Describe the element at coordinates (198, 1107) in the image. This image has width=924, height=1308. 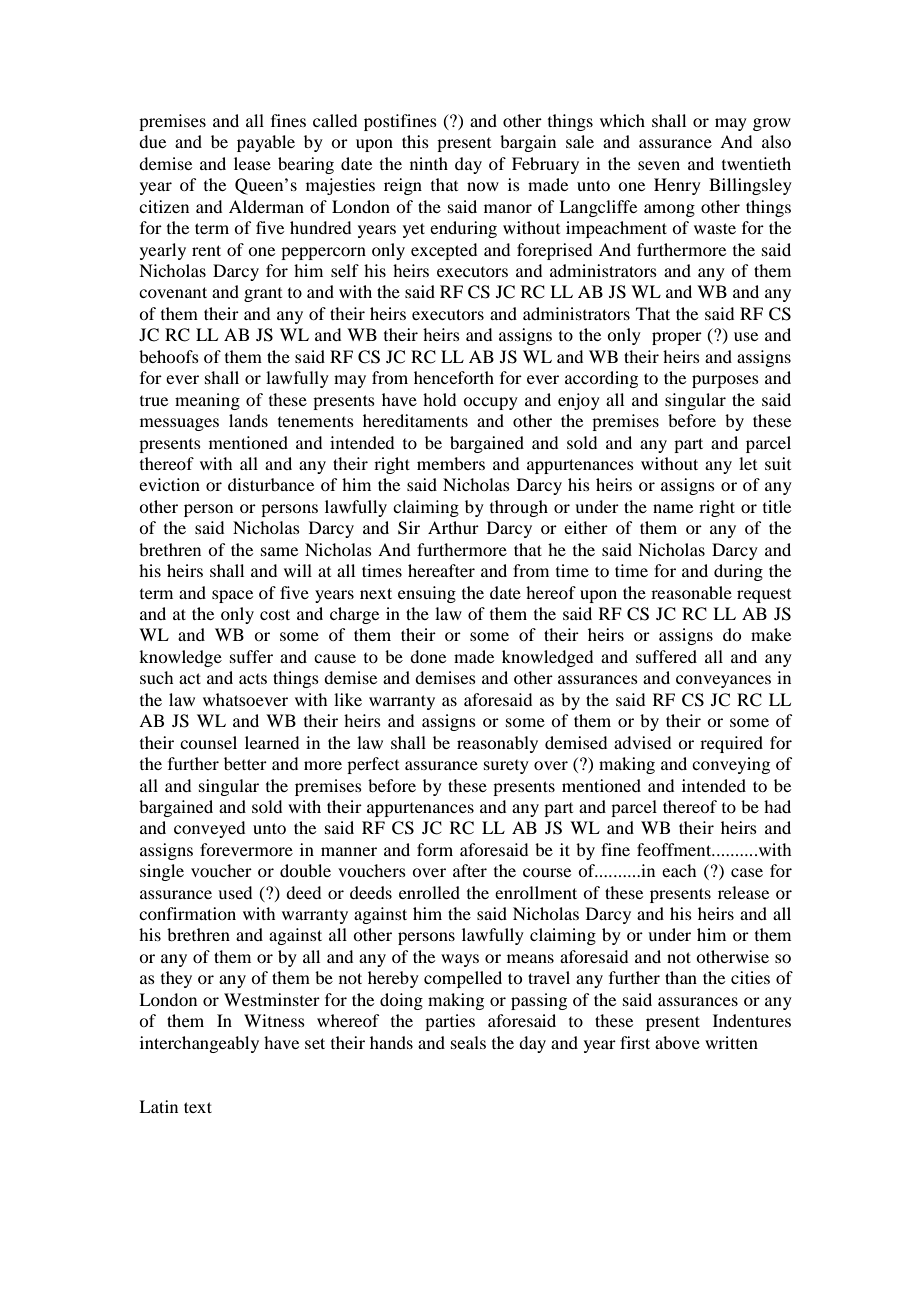
I see `text` at that location.
